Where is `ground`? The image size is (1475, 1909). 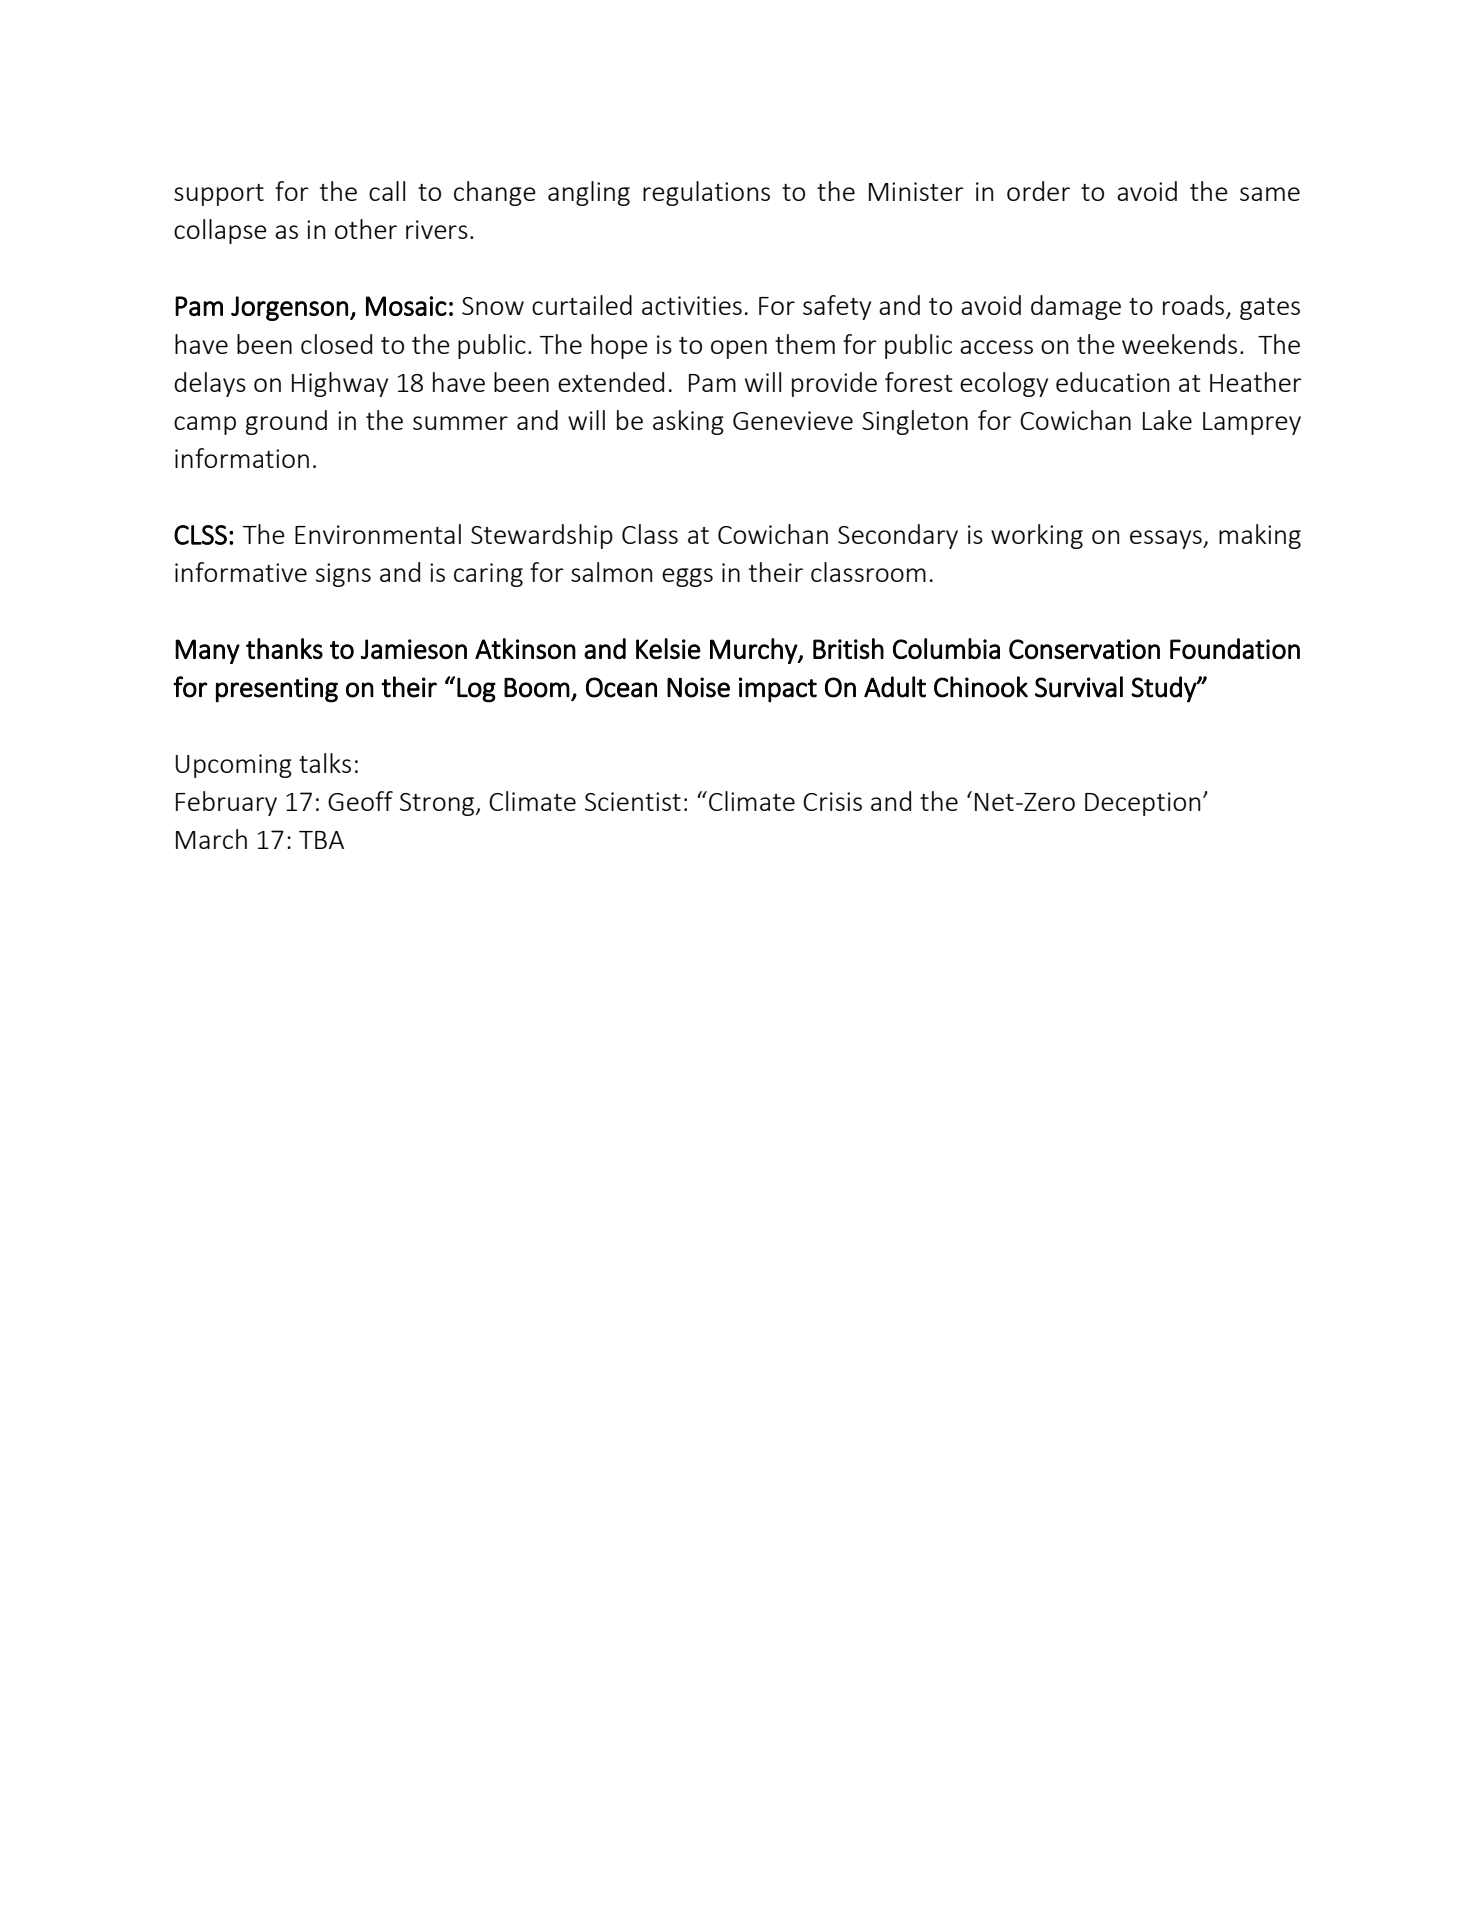
ground is located at coordinates (286, 422).
